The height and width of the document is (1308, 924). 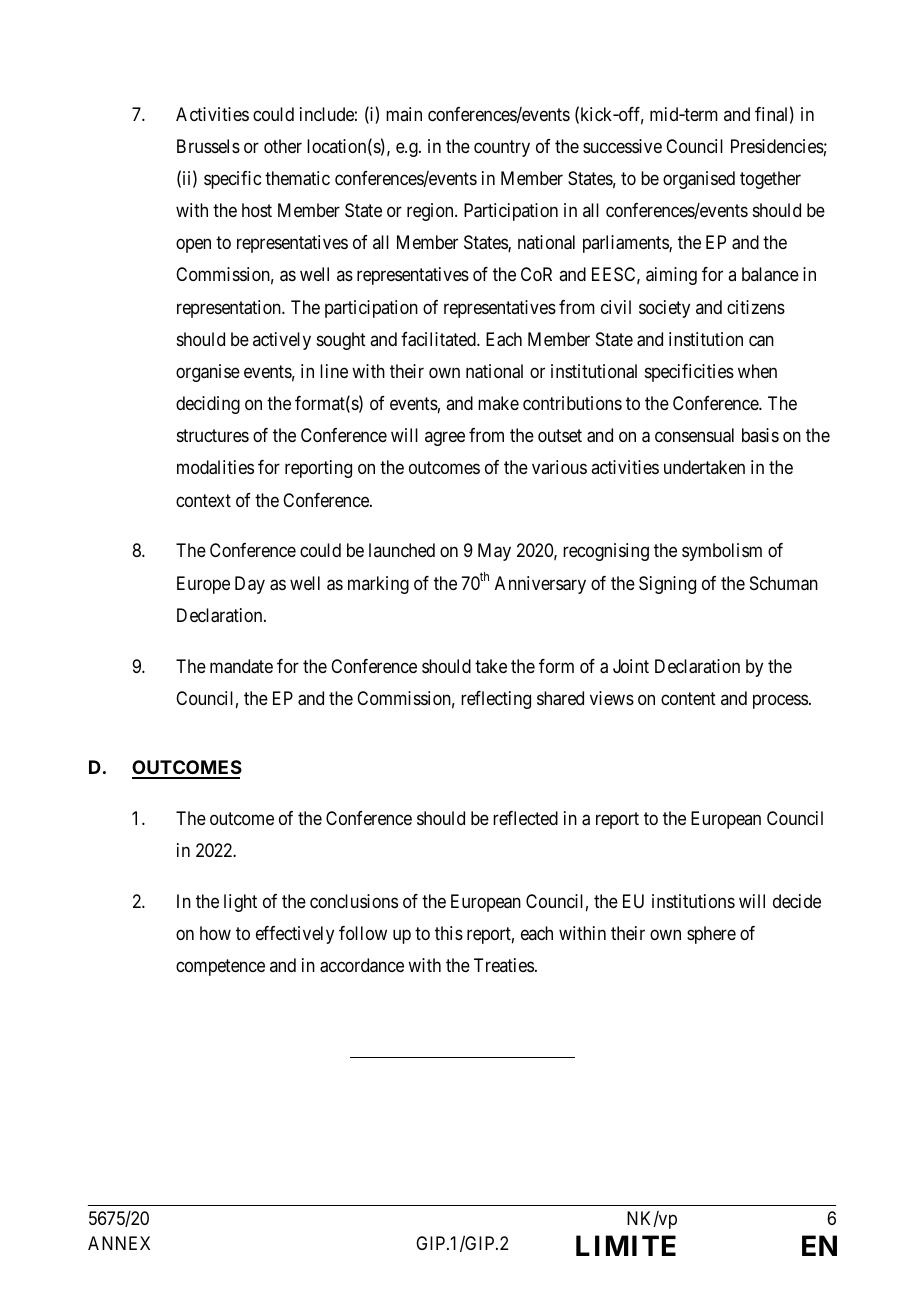 What do you see at coordinates (688, 698) in the document?
I see `content` at bounding box center [688, 698].
